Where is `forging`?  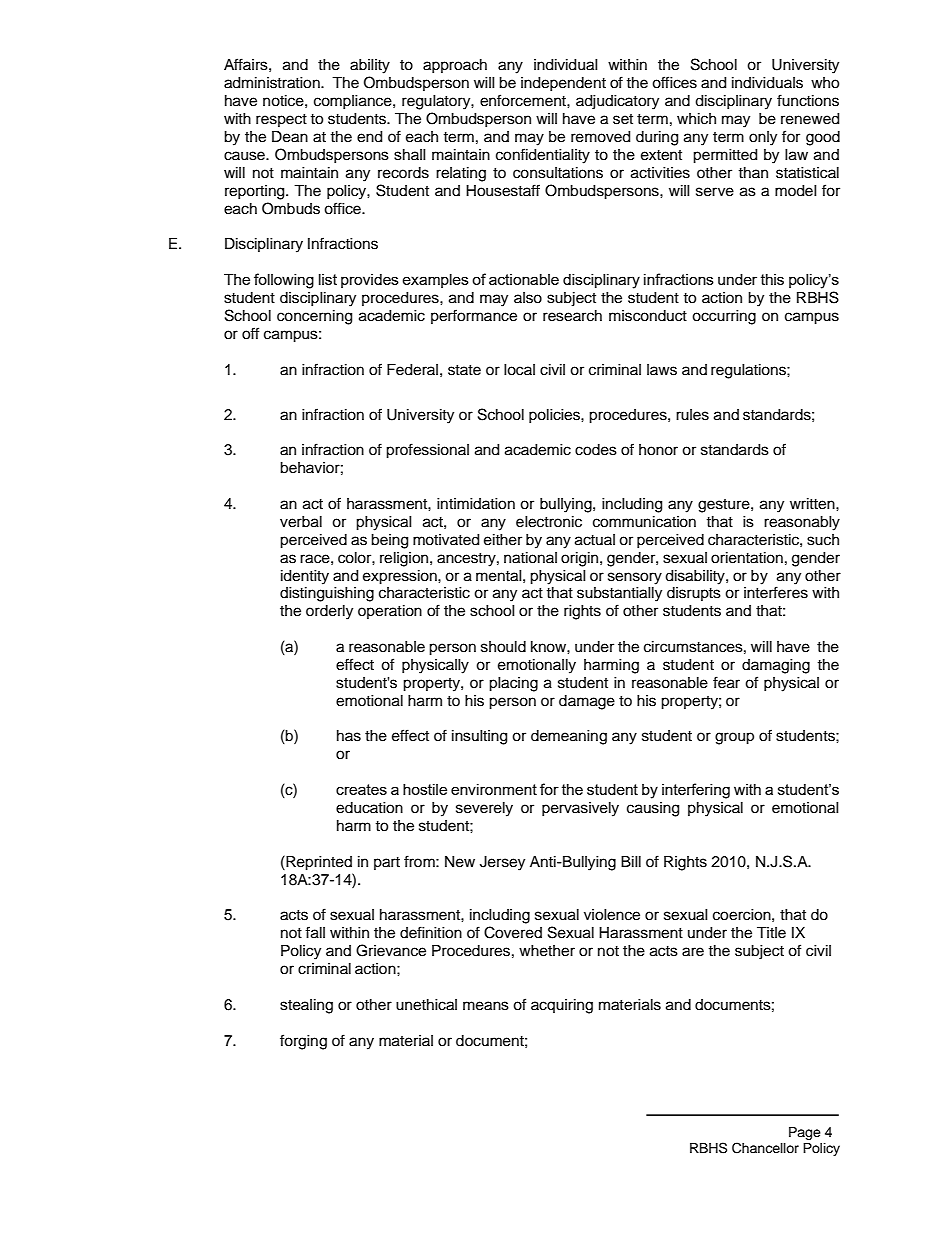
forging is located at coordinates (303, 1042).
